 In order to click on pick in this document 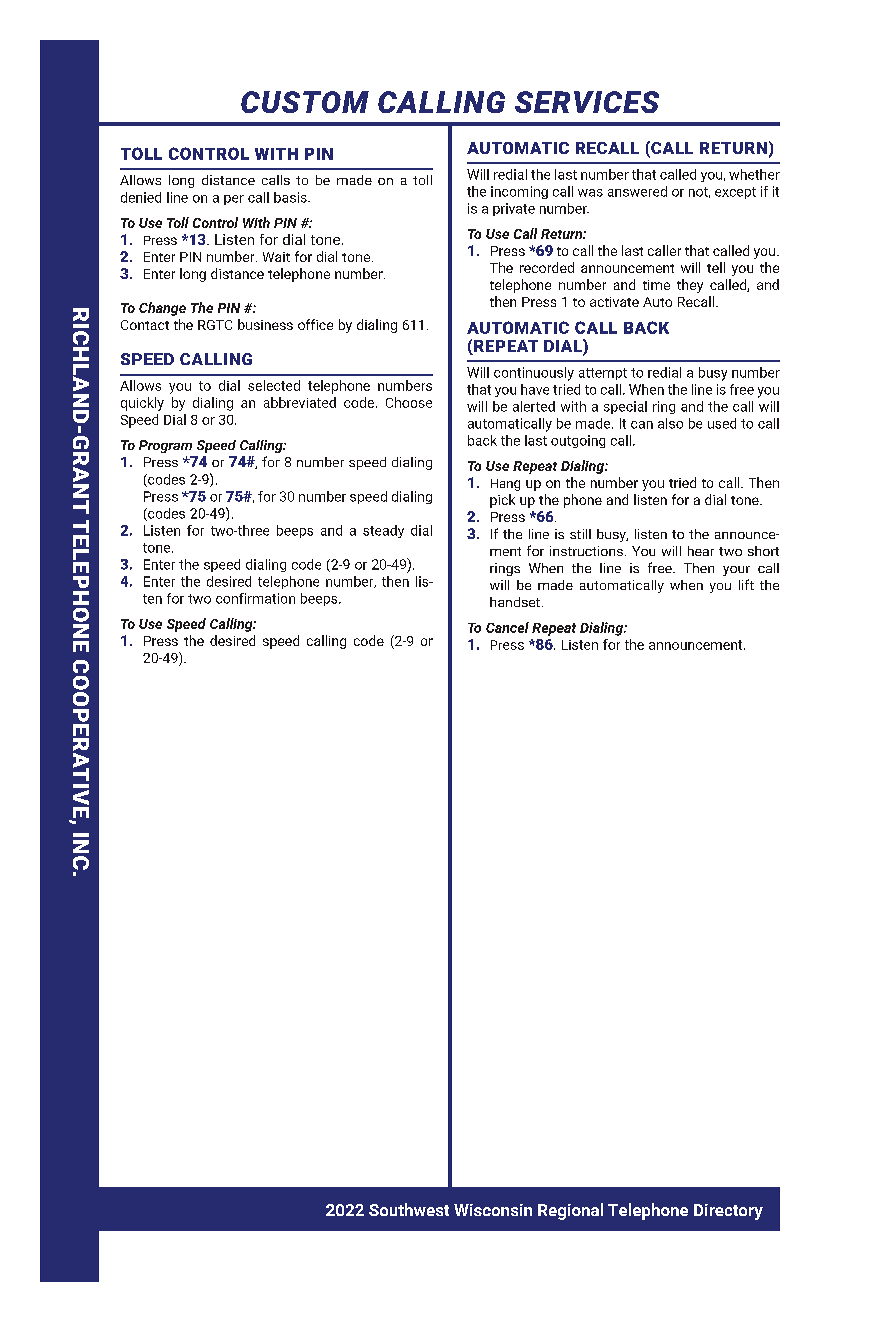, I will do `click(502, 501)`.
